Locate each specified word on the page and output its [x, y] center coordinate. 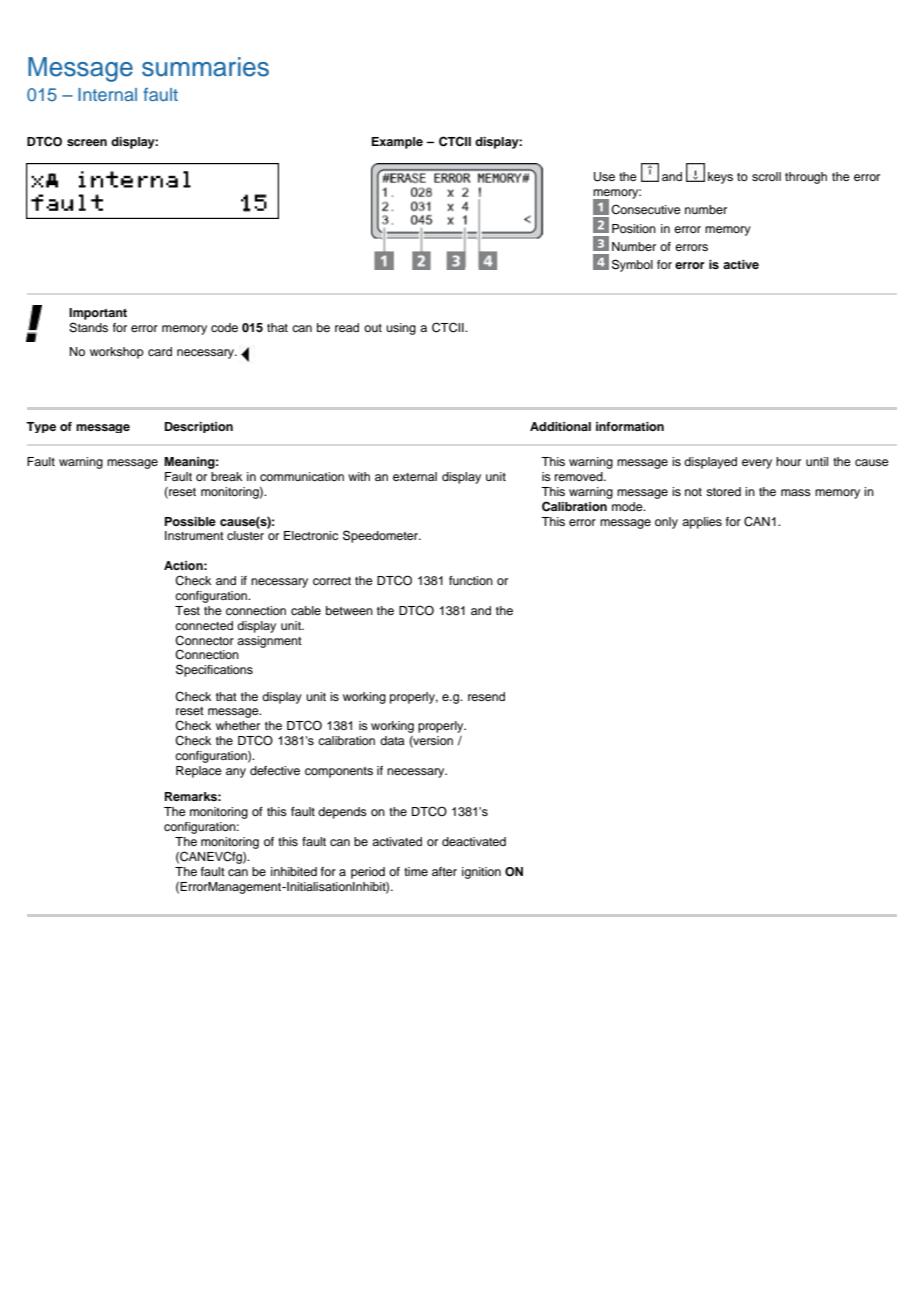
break [226, 476]
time [416, 871]
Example [397, 143]
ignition [481, 873]
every [757, 464]
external [415, 476]
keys [720, 178]
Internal [107, 94]
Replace [199, 772]
